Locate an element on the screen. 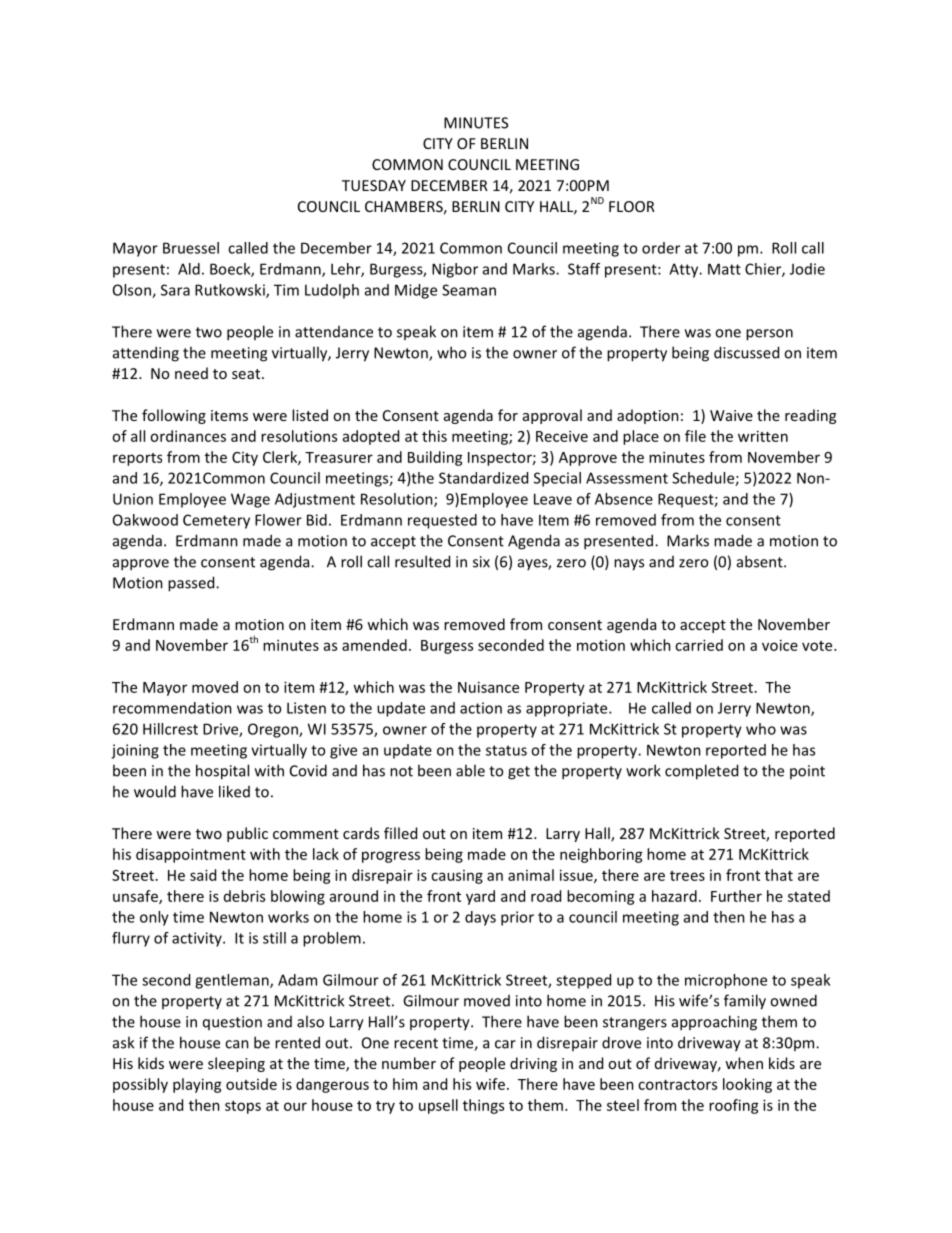 Image resolution: width=952 pixels, height=1233 pixels. Matt is located at coordinates (724, 269).
